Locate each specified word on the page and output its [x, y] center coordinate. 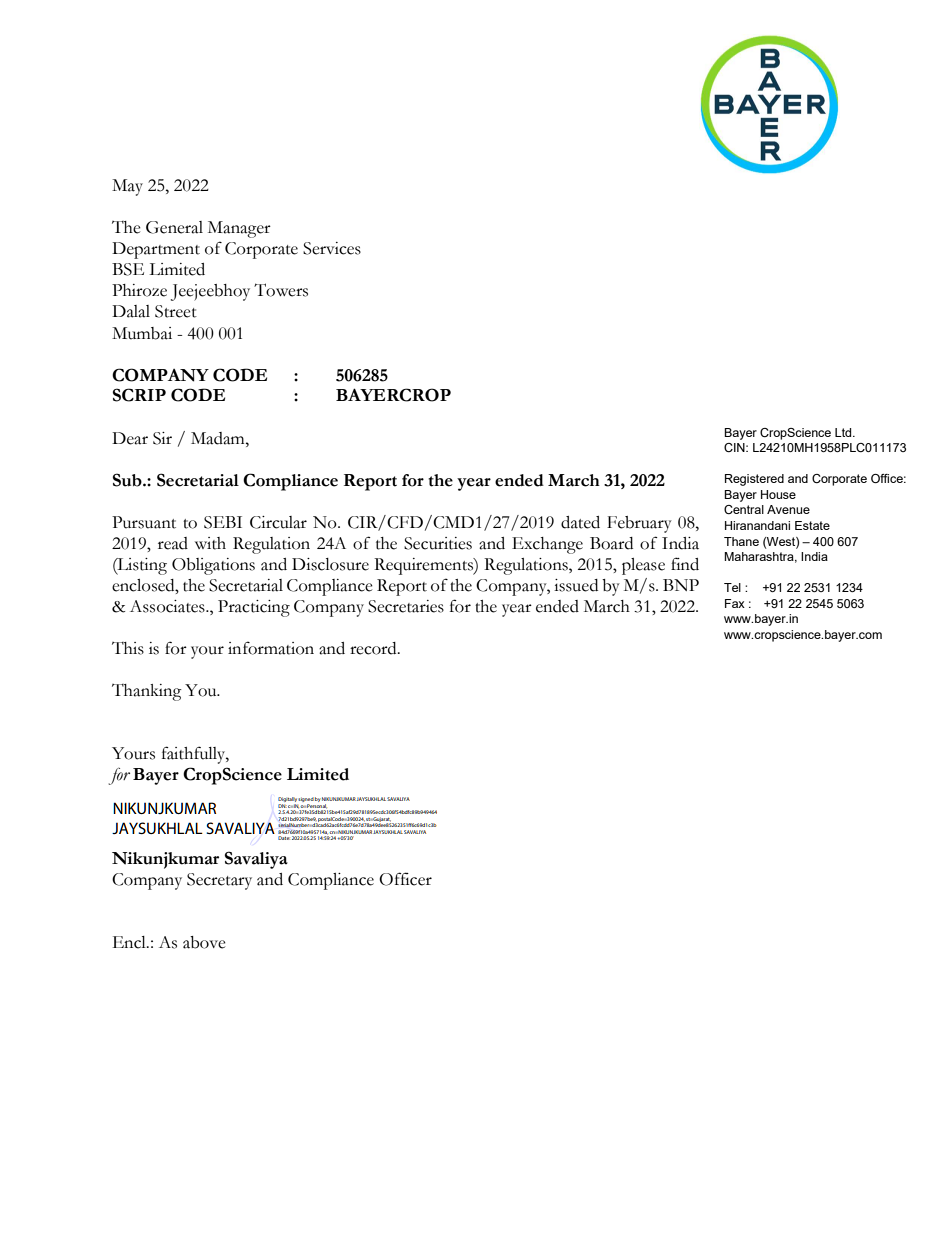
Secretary [219, 881]
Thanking [147, 692]
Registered [754, 480]
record [374, 648]
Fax [735, 603]
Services [332, 248]
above [204, 942]
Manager [239, 229]
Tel [732, 587]
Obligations [213, 566]
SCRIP [139, 395]
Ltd [844, 432]
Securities [438, 543]
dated [580, 522]
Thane [741, 541]
